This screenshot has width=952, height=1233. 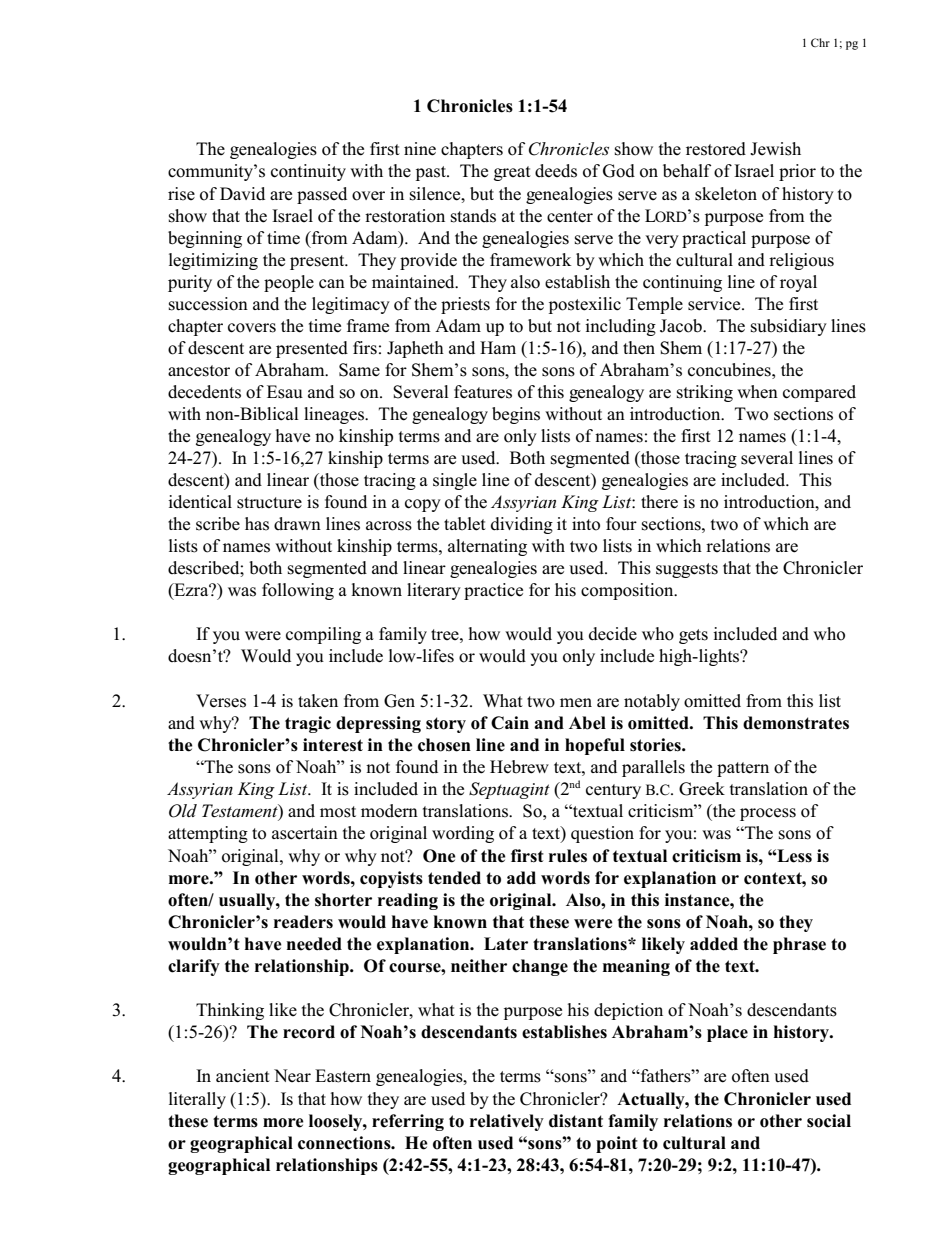 What do you see at coordinates (522, 525) in the screenshot?
I see `dividing` at bounding box center [522, 525].
